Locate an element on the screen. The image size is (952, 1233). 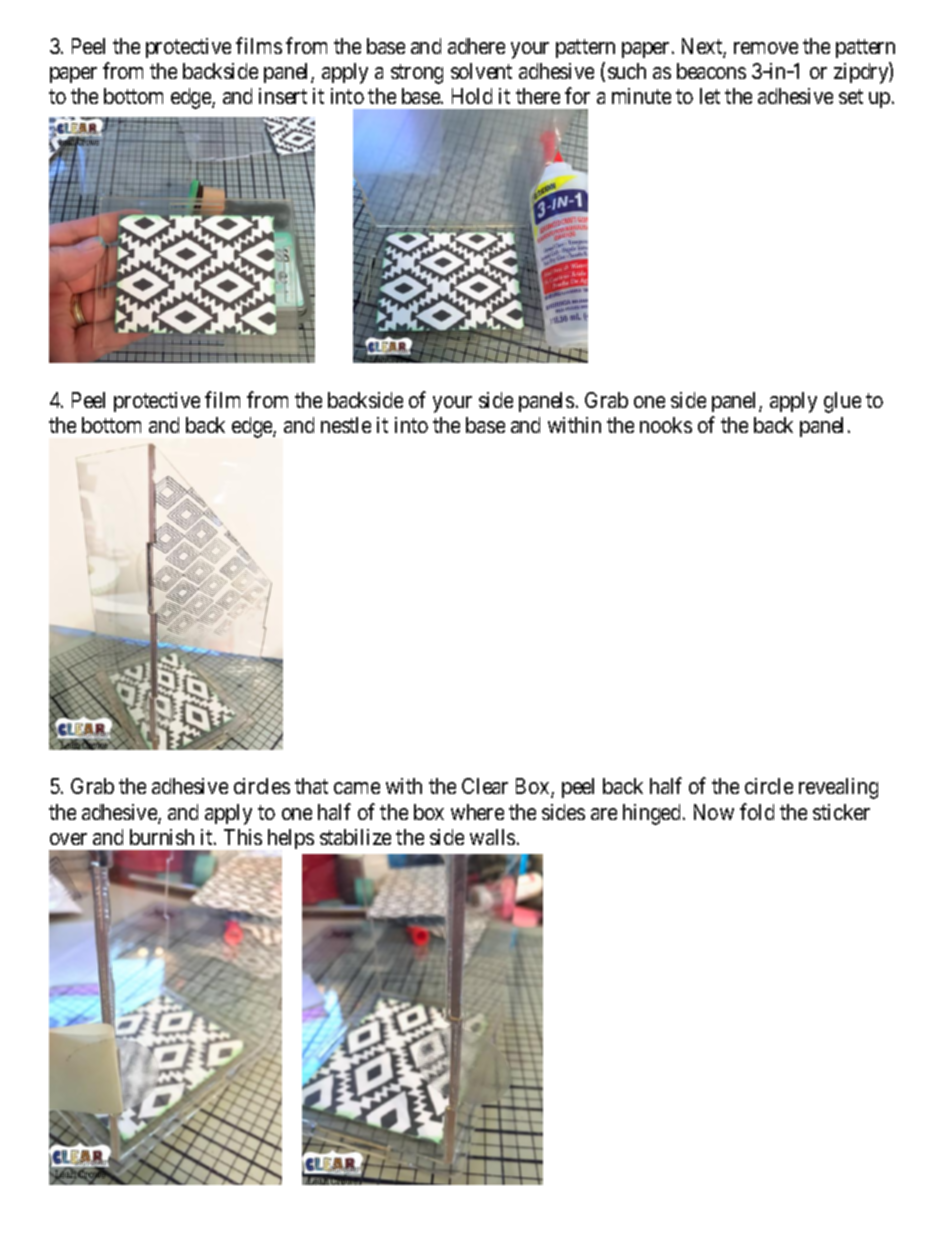
This is located at coordinates (243, 837).
